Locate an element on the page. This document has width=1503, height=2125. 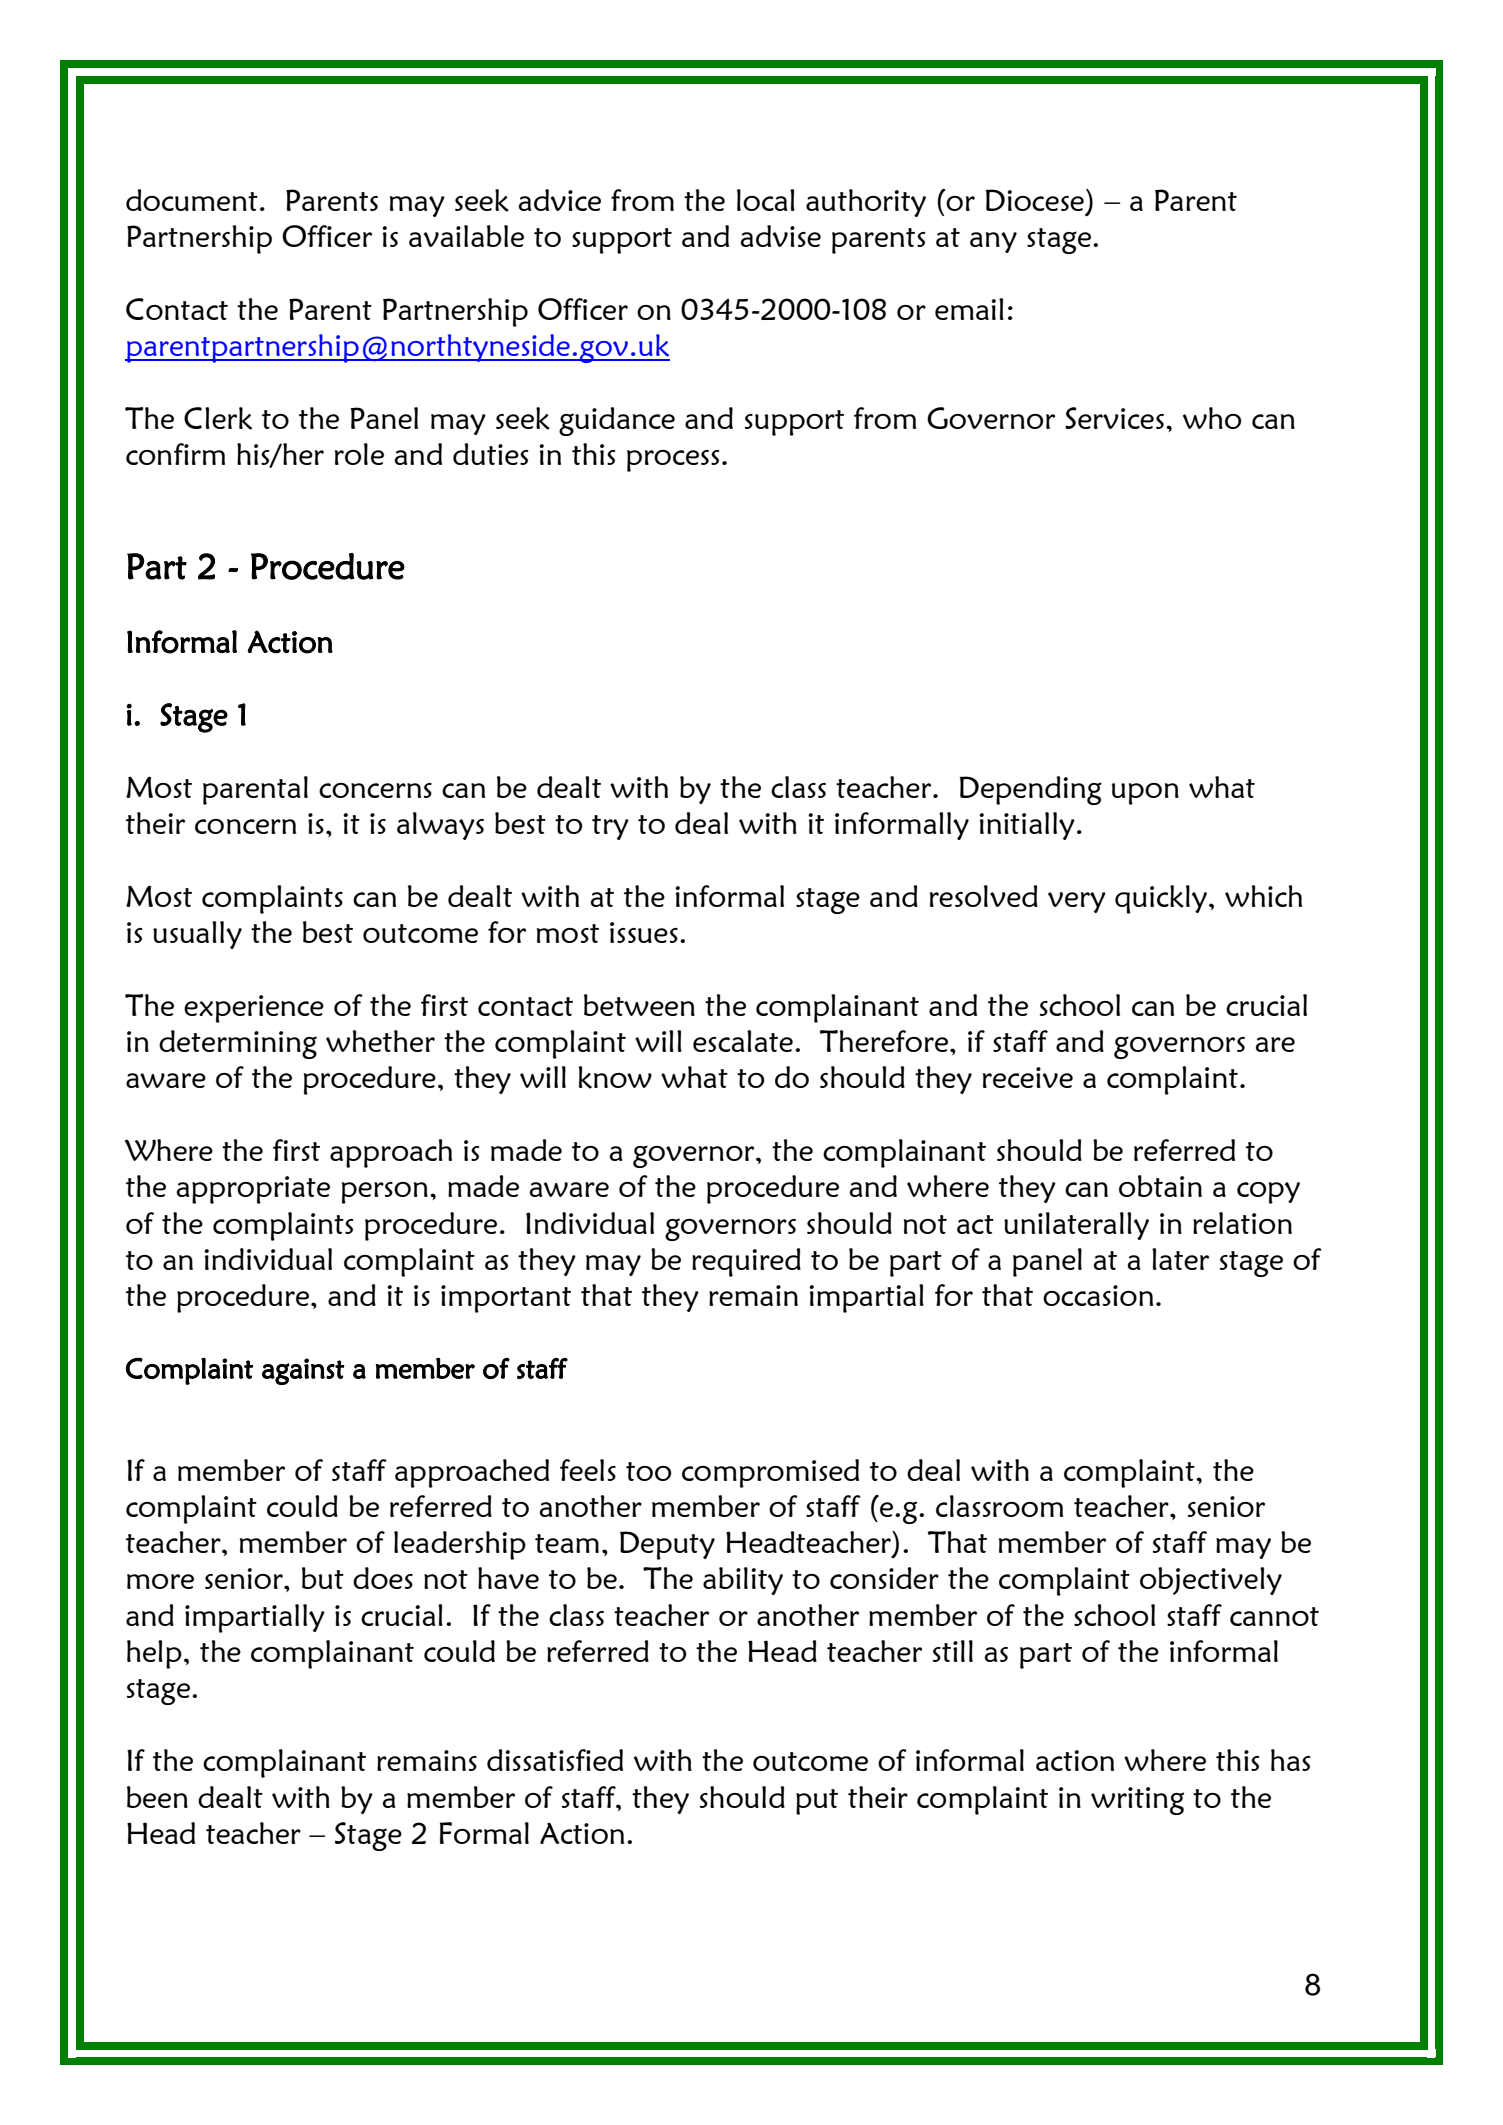
Diocese is located at coordinates (1035, 200).
